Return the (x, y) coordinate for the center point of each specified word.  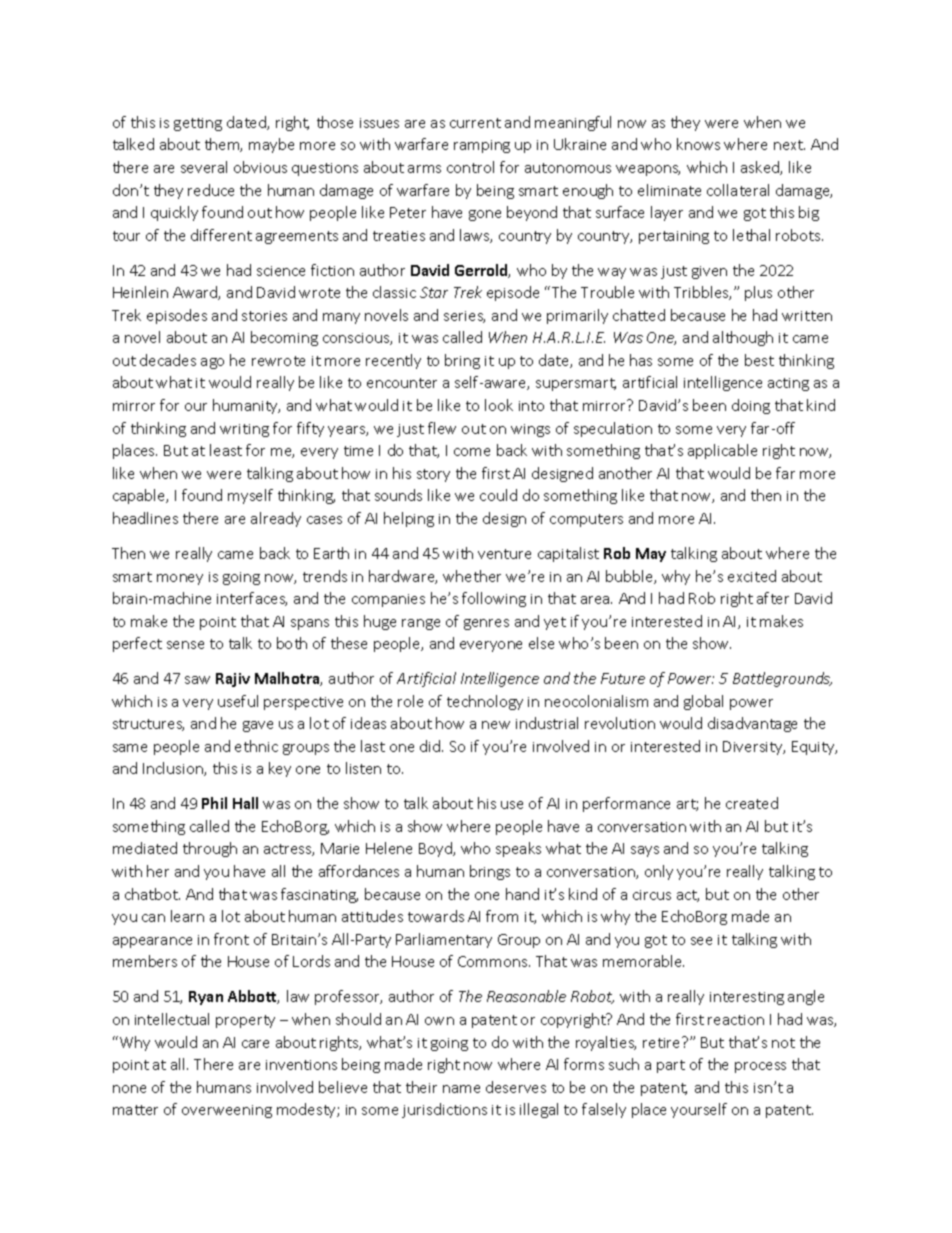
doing (751, 406)
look (499, 405)
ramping (482, 146)
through (210, 849)
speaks (518, 849)
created (752, 803)
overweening (227, 1111)
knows (698, 144)
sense (185, 645)
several (204, 167)
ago (212, 363)
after (773, 598)
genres (486, 624)
